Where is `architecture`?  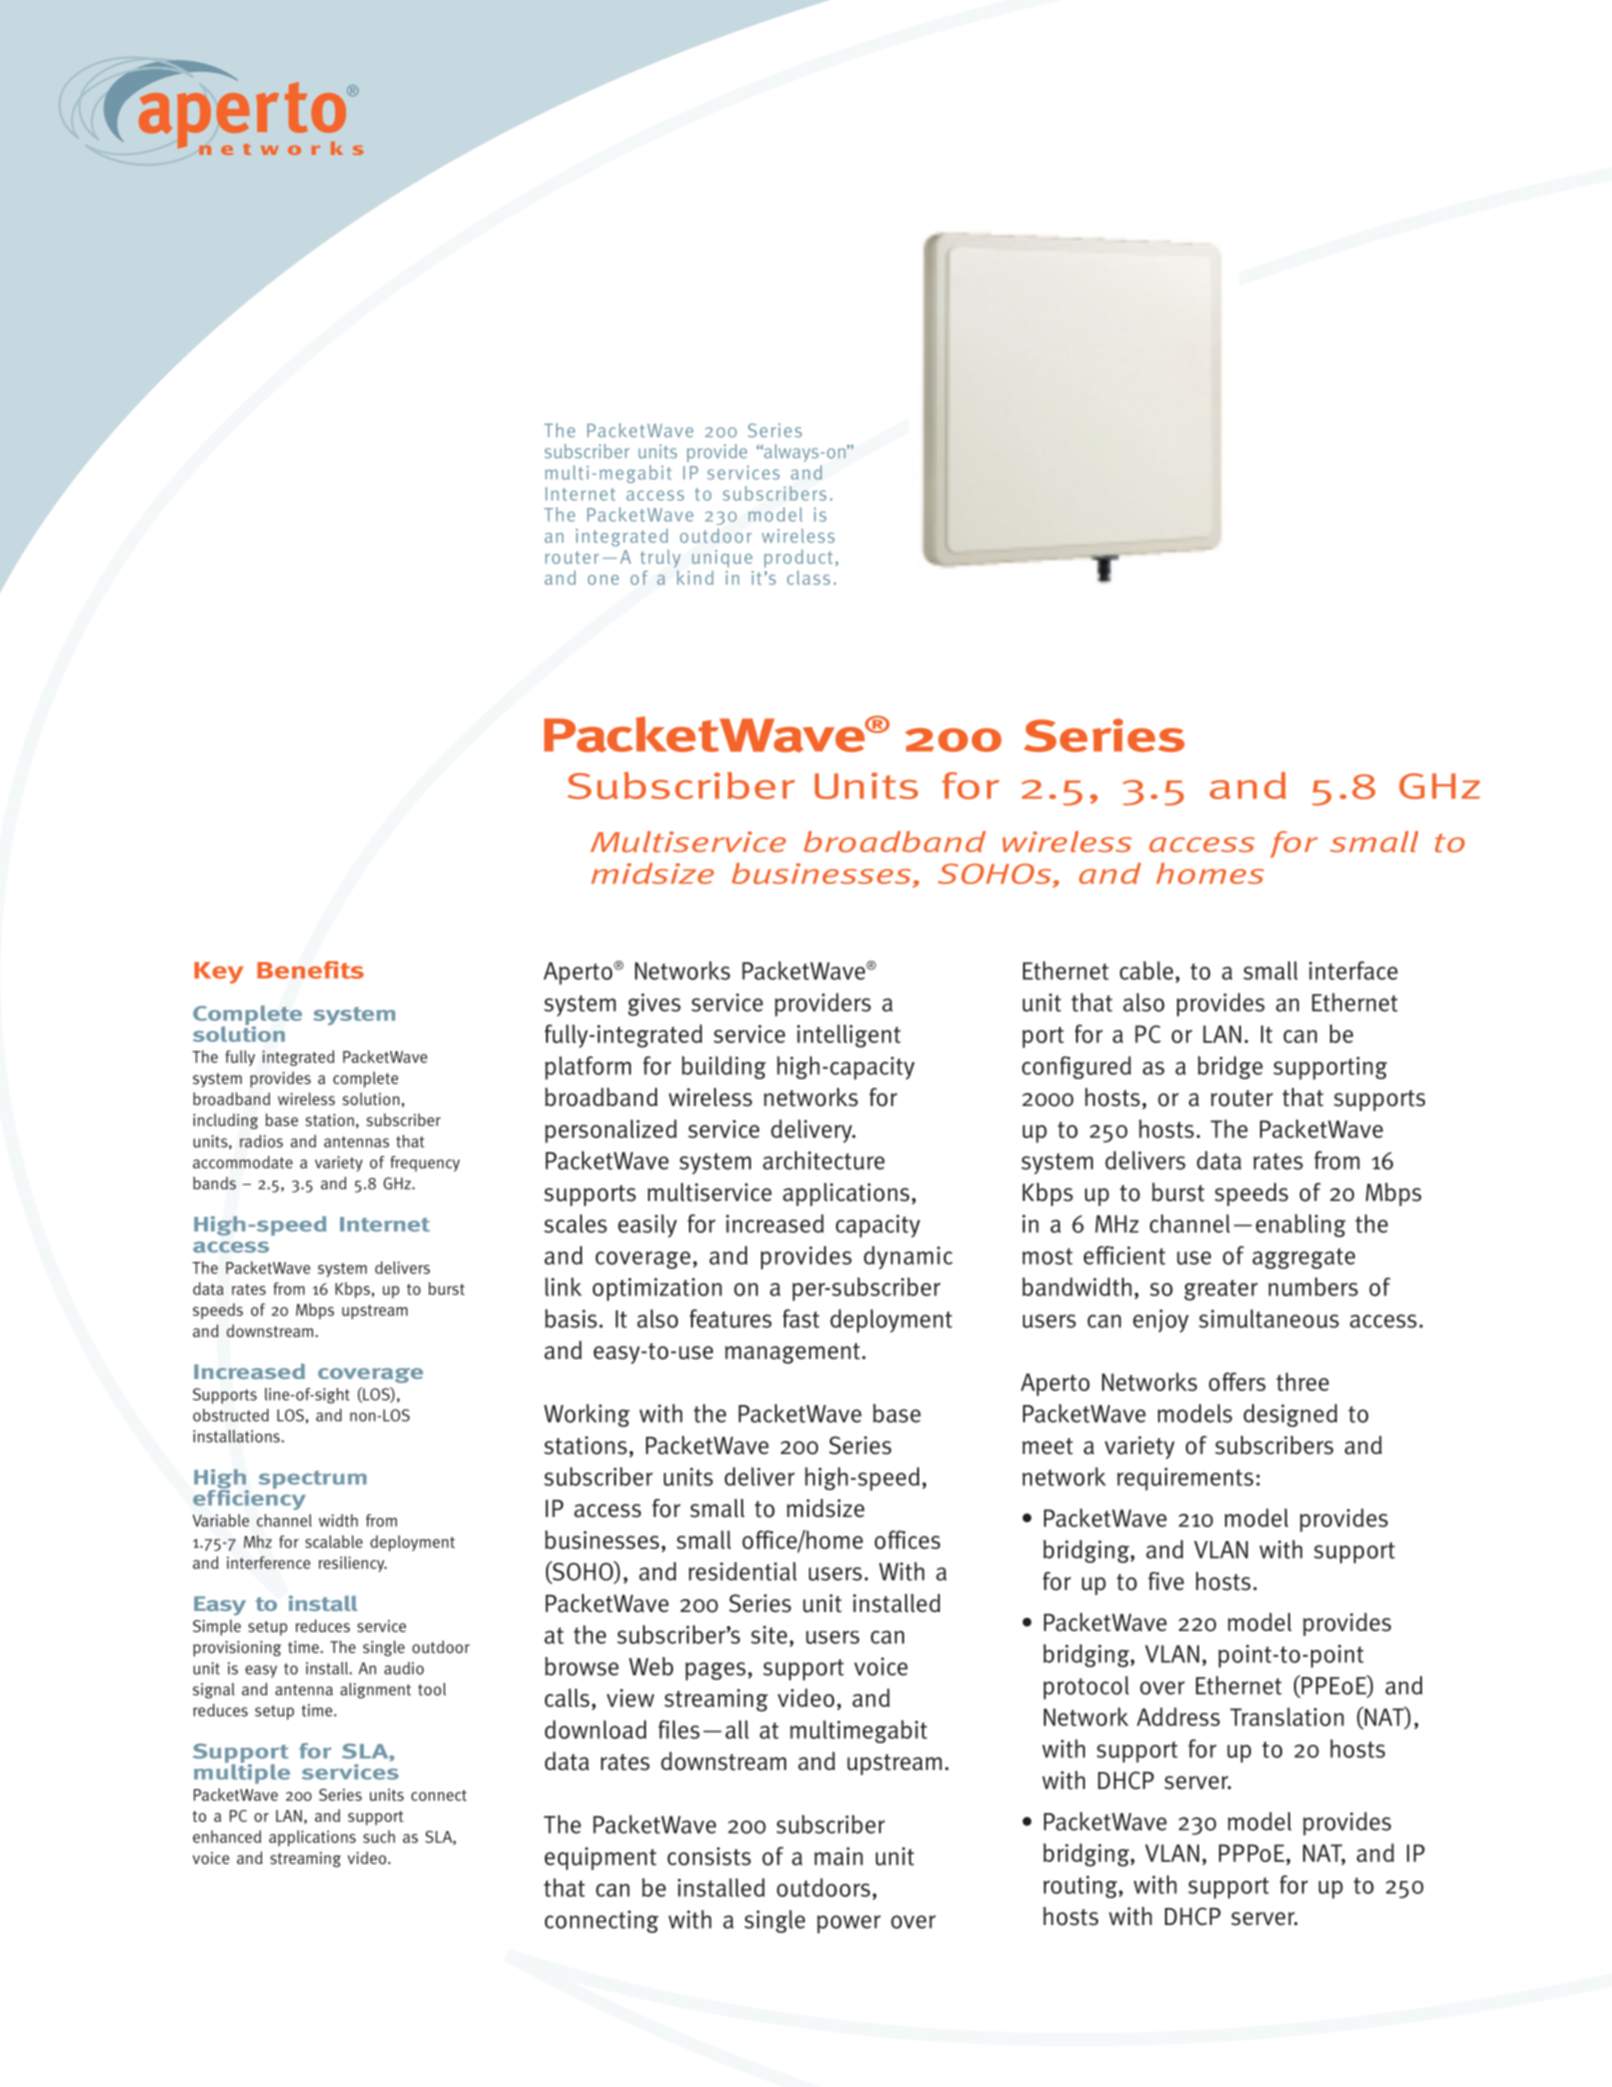
architecture is located at coordinates (824, 1160).
